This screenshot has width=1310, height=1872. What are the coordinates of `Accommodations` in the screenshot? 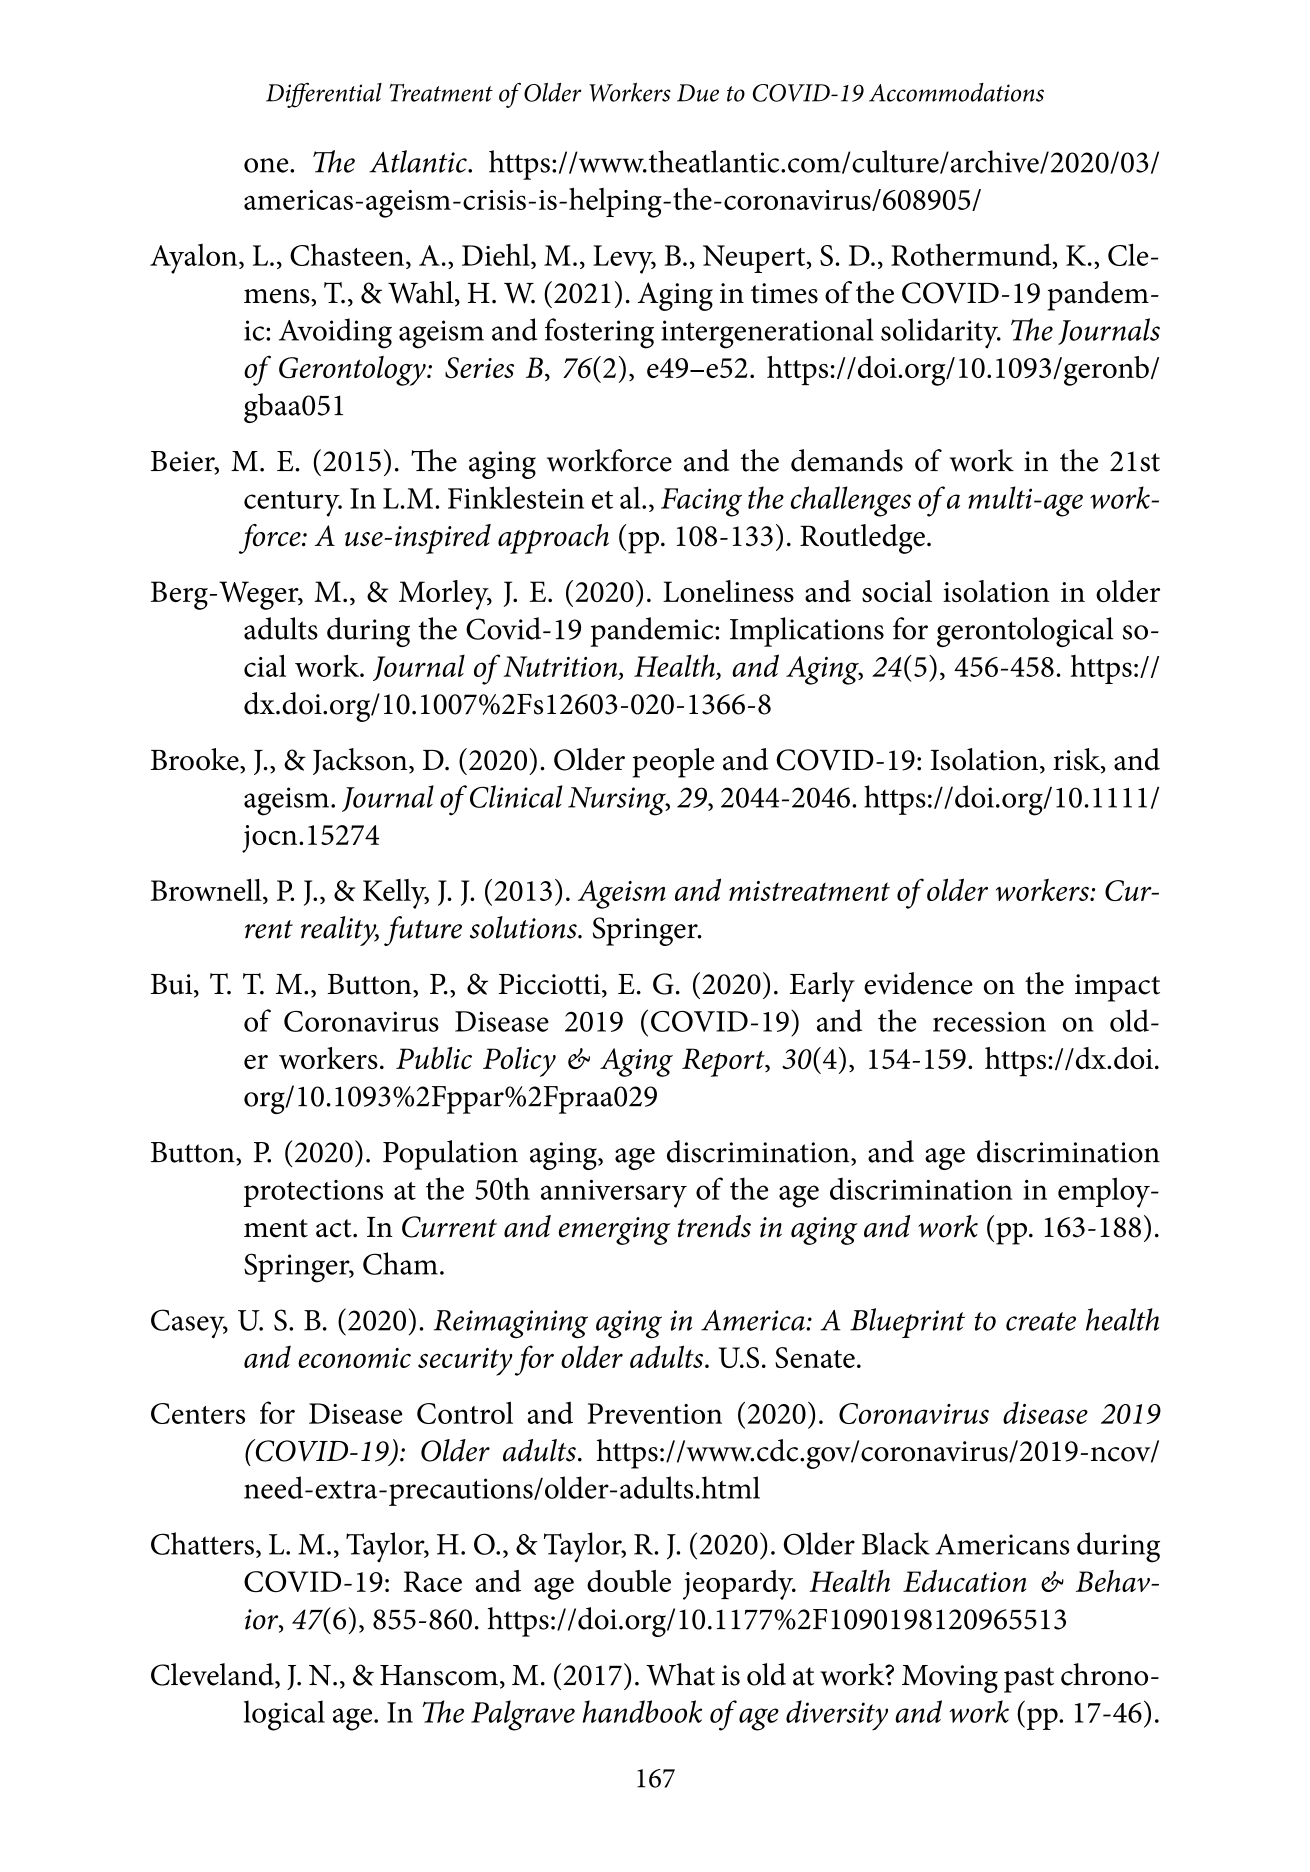 It's located at (956, 92).
